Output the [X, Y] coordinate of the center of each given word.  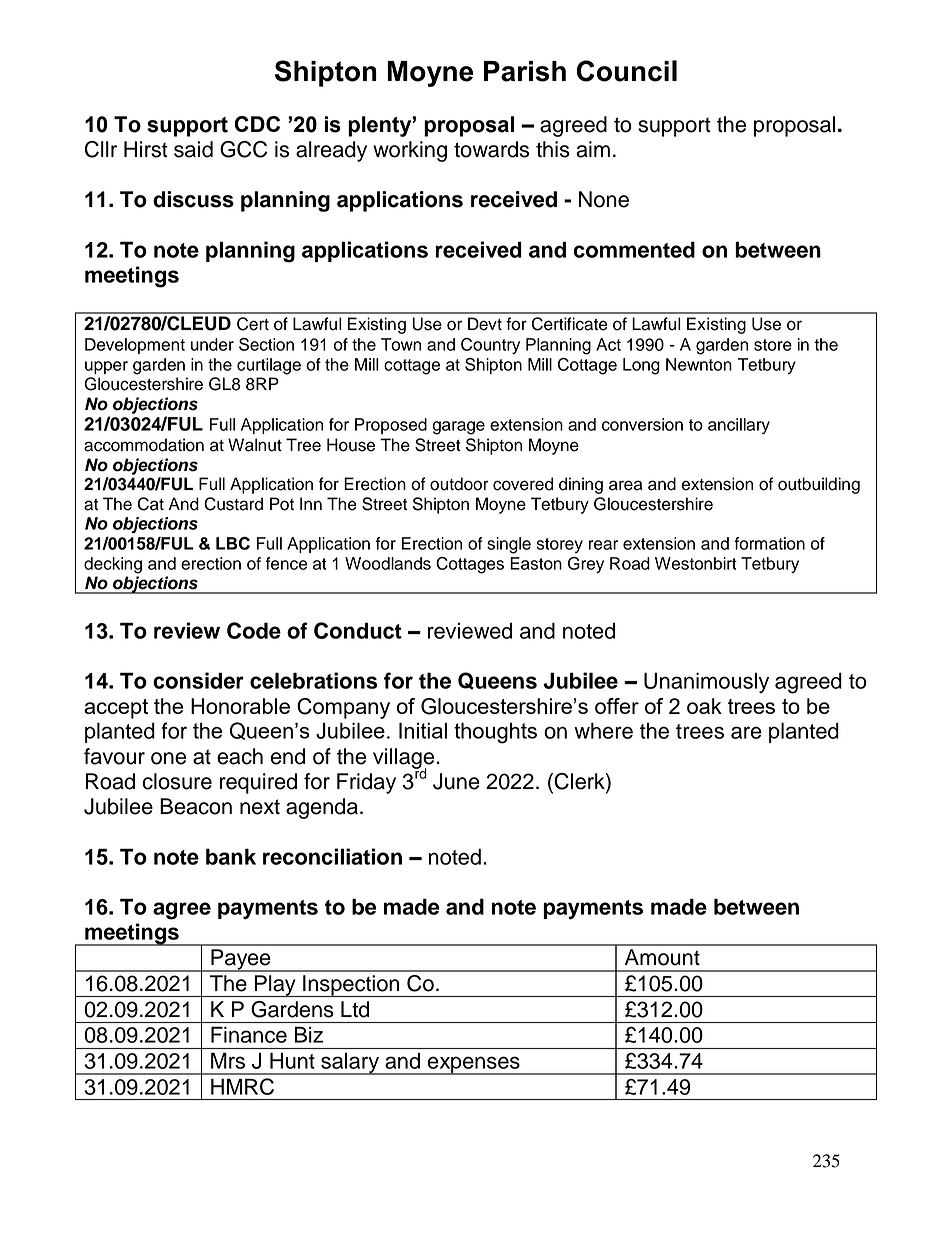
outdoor [459, 484]
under [212, 344]
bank [231, 856]
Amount [662, 957]
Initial [423, 730]
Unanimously [706, 682]
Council [627, 71]
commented [634, 249]
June [456, 781]
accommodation [144, 445]
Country [490, 346]
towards [491, 149]
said [193, 149]
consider [198, 680]
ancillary [739, 426]
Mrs [228, 1061]
